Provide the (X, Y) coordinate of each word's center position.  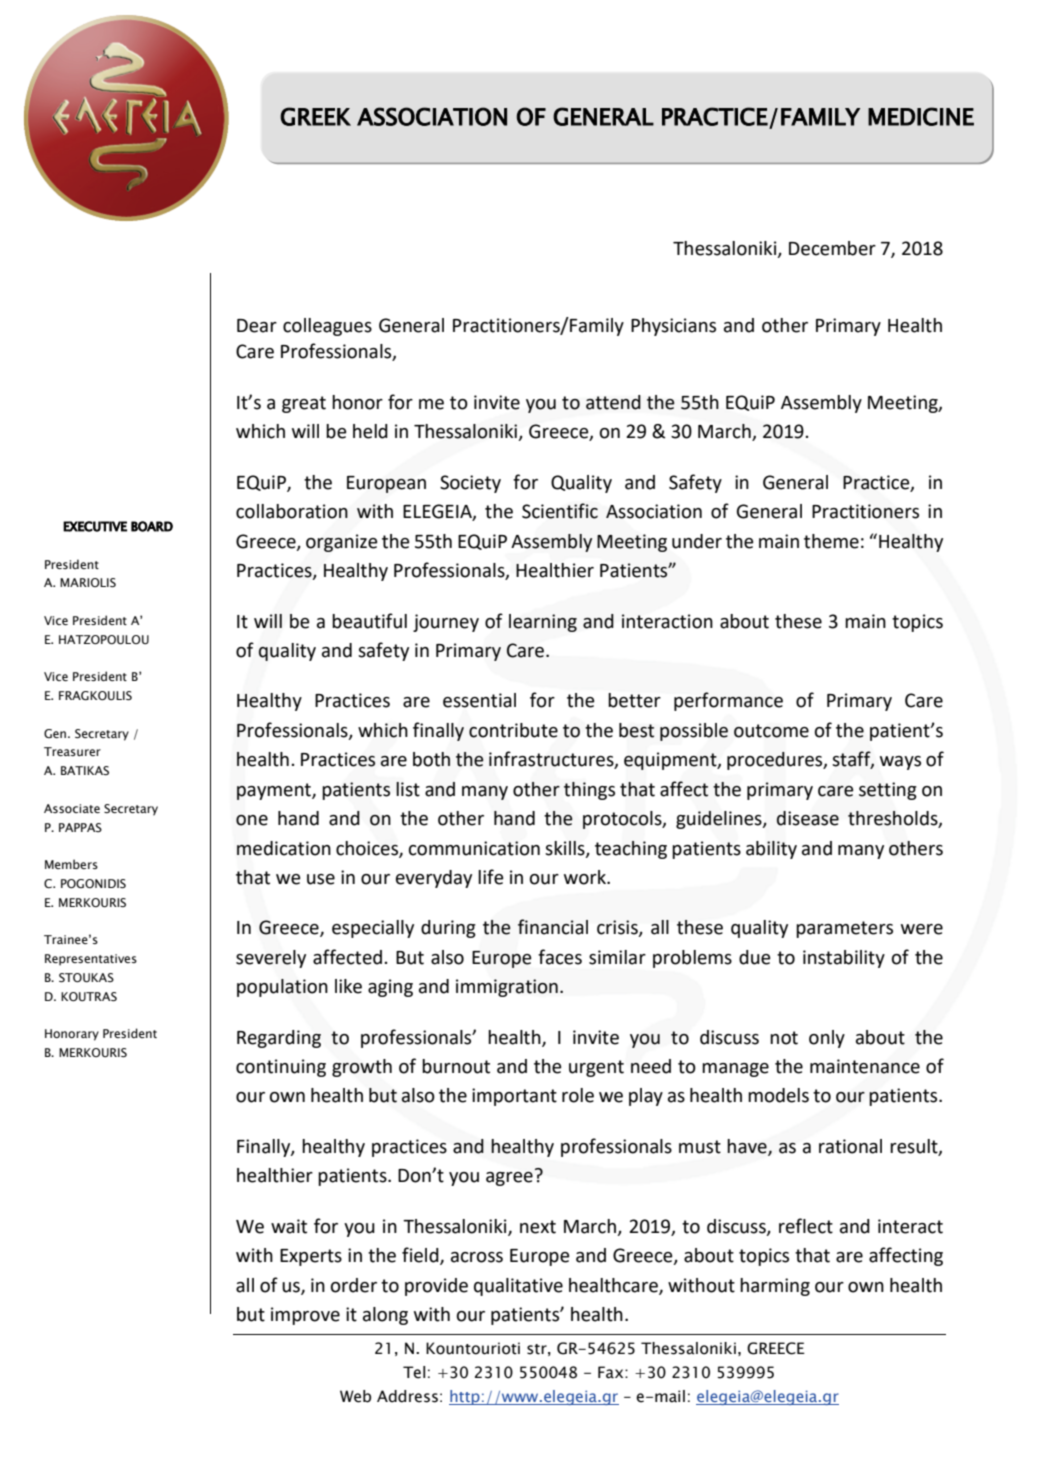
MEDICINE (921, 116)
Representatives (91, 960)
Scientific (560, 511)
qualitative (518, 1287)
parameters (844, 929)
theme (831, 541)
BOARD (152, 526)
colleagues (327, 327)
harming (775, 1287)
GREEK (315, 116)
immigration (507, 988)
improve (305, 1316)
